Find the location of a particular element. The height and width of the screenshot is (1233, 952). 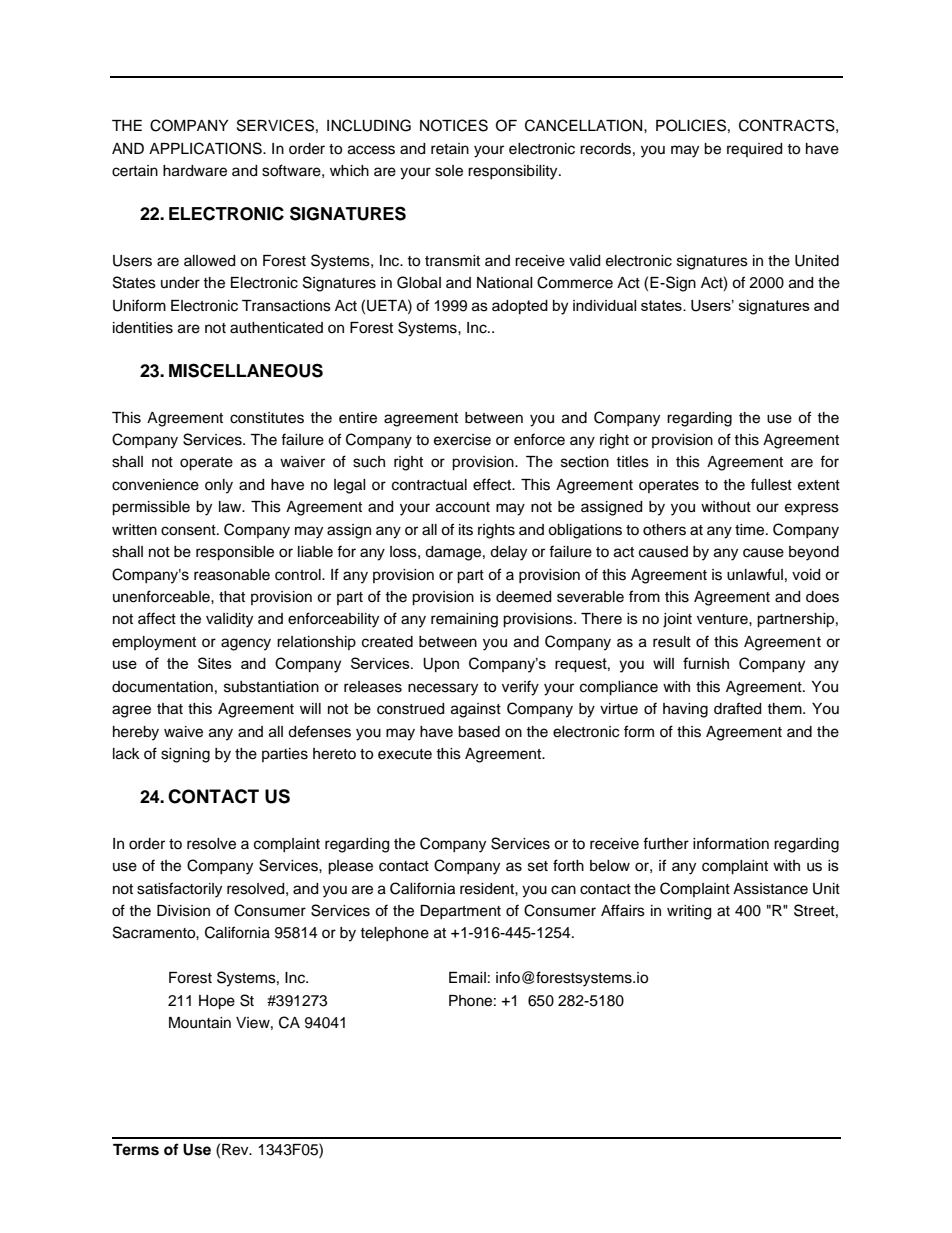

APPLICATIONS is located at coordinates (206, 148).
